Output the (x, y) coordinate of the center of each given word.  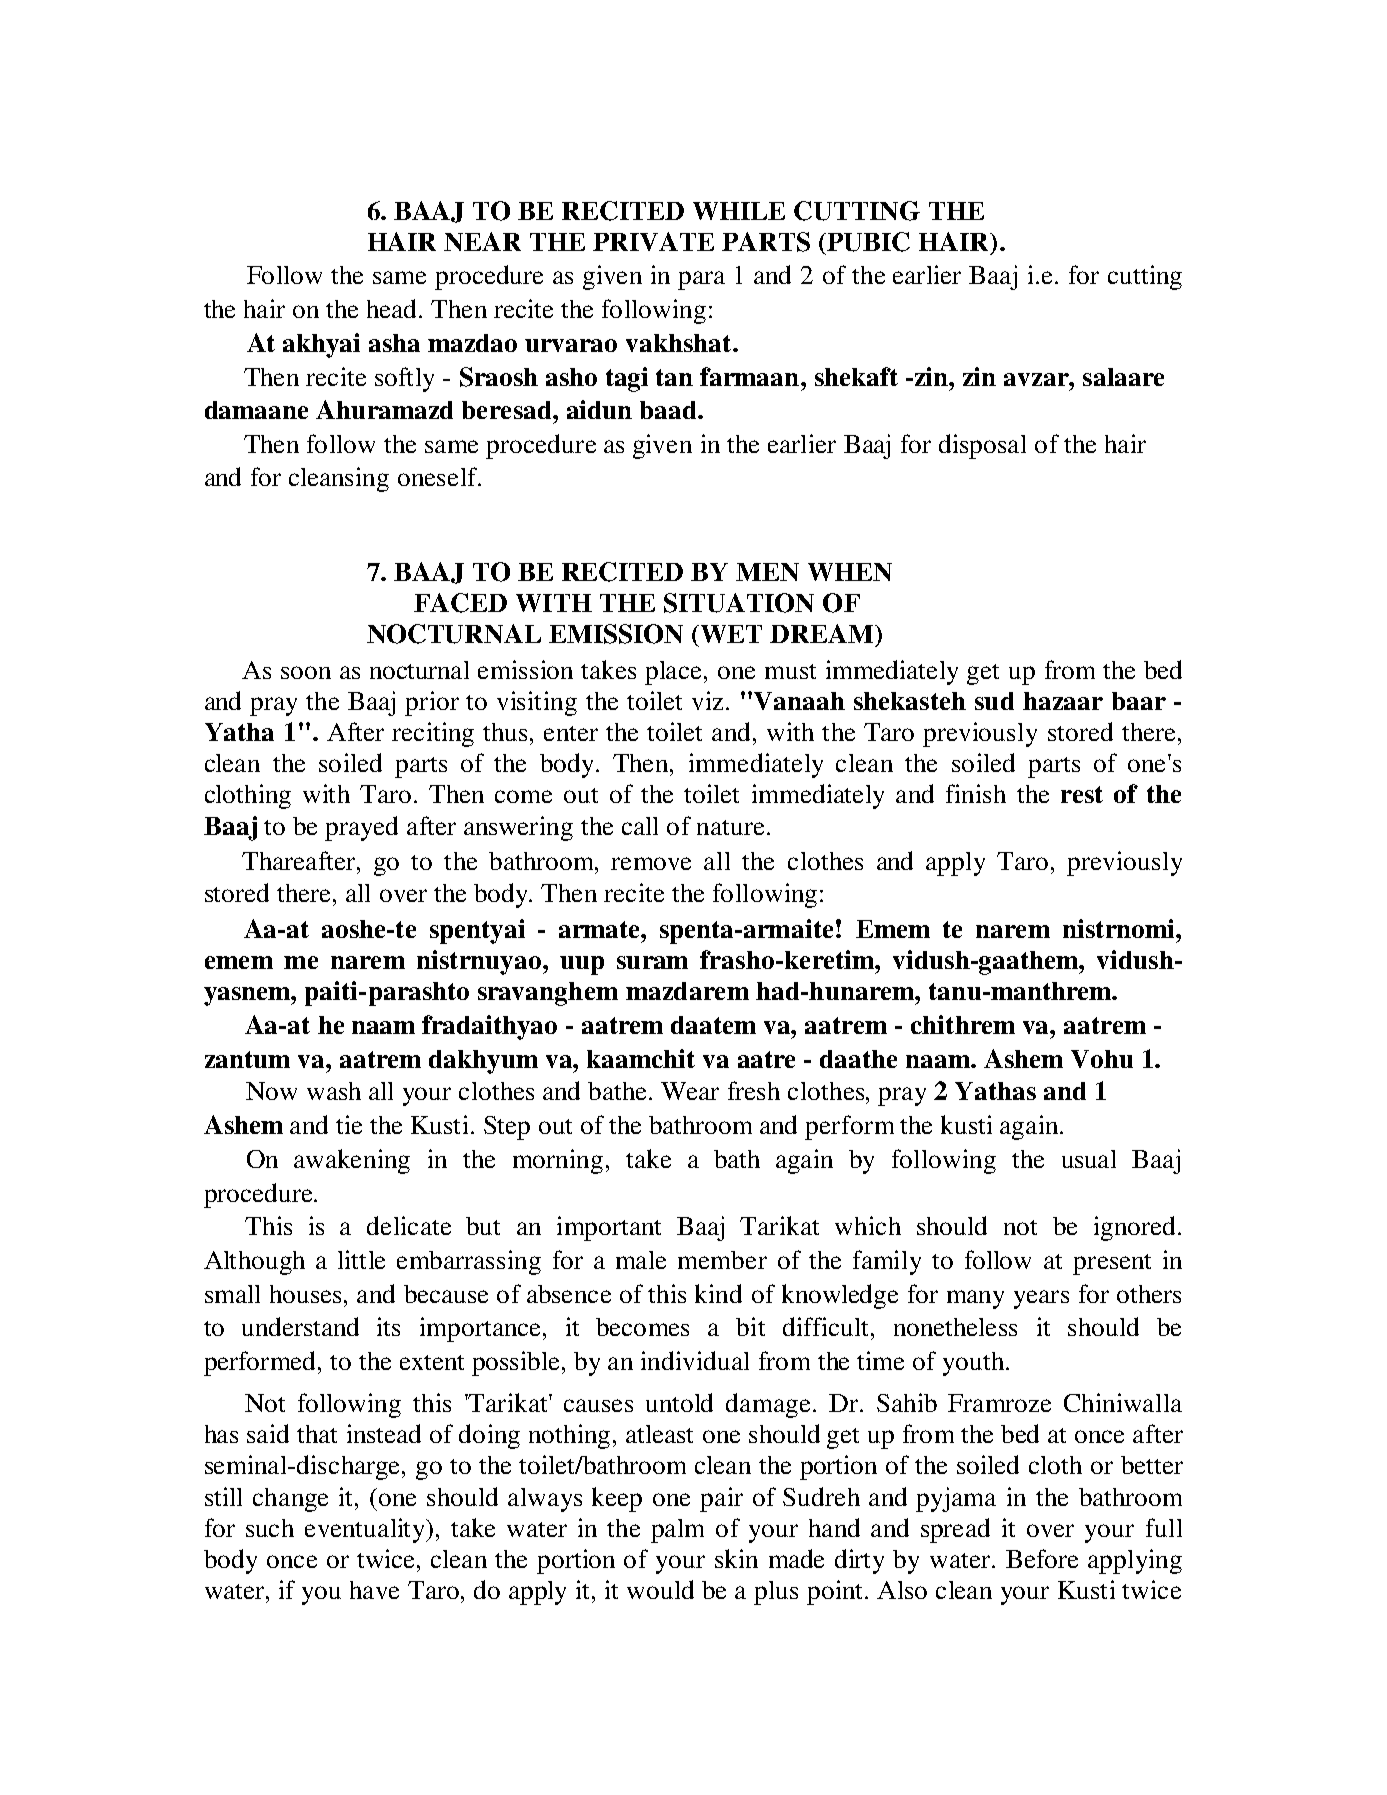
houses (307, 1294)
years (1041, 1299)
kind (718, 1293)
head (393, 308)
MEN (767, 572)
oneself (439, 476)
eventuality (366, 1530)
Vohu (1102, 1059)
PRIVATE (653, 241)
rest (1082, 794)
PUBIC (867, 242)
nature (730, 827)
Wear (690, 1091)
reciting (433, 734)
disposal (982, 446)
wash (334, 1091)
